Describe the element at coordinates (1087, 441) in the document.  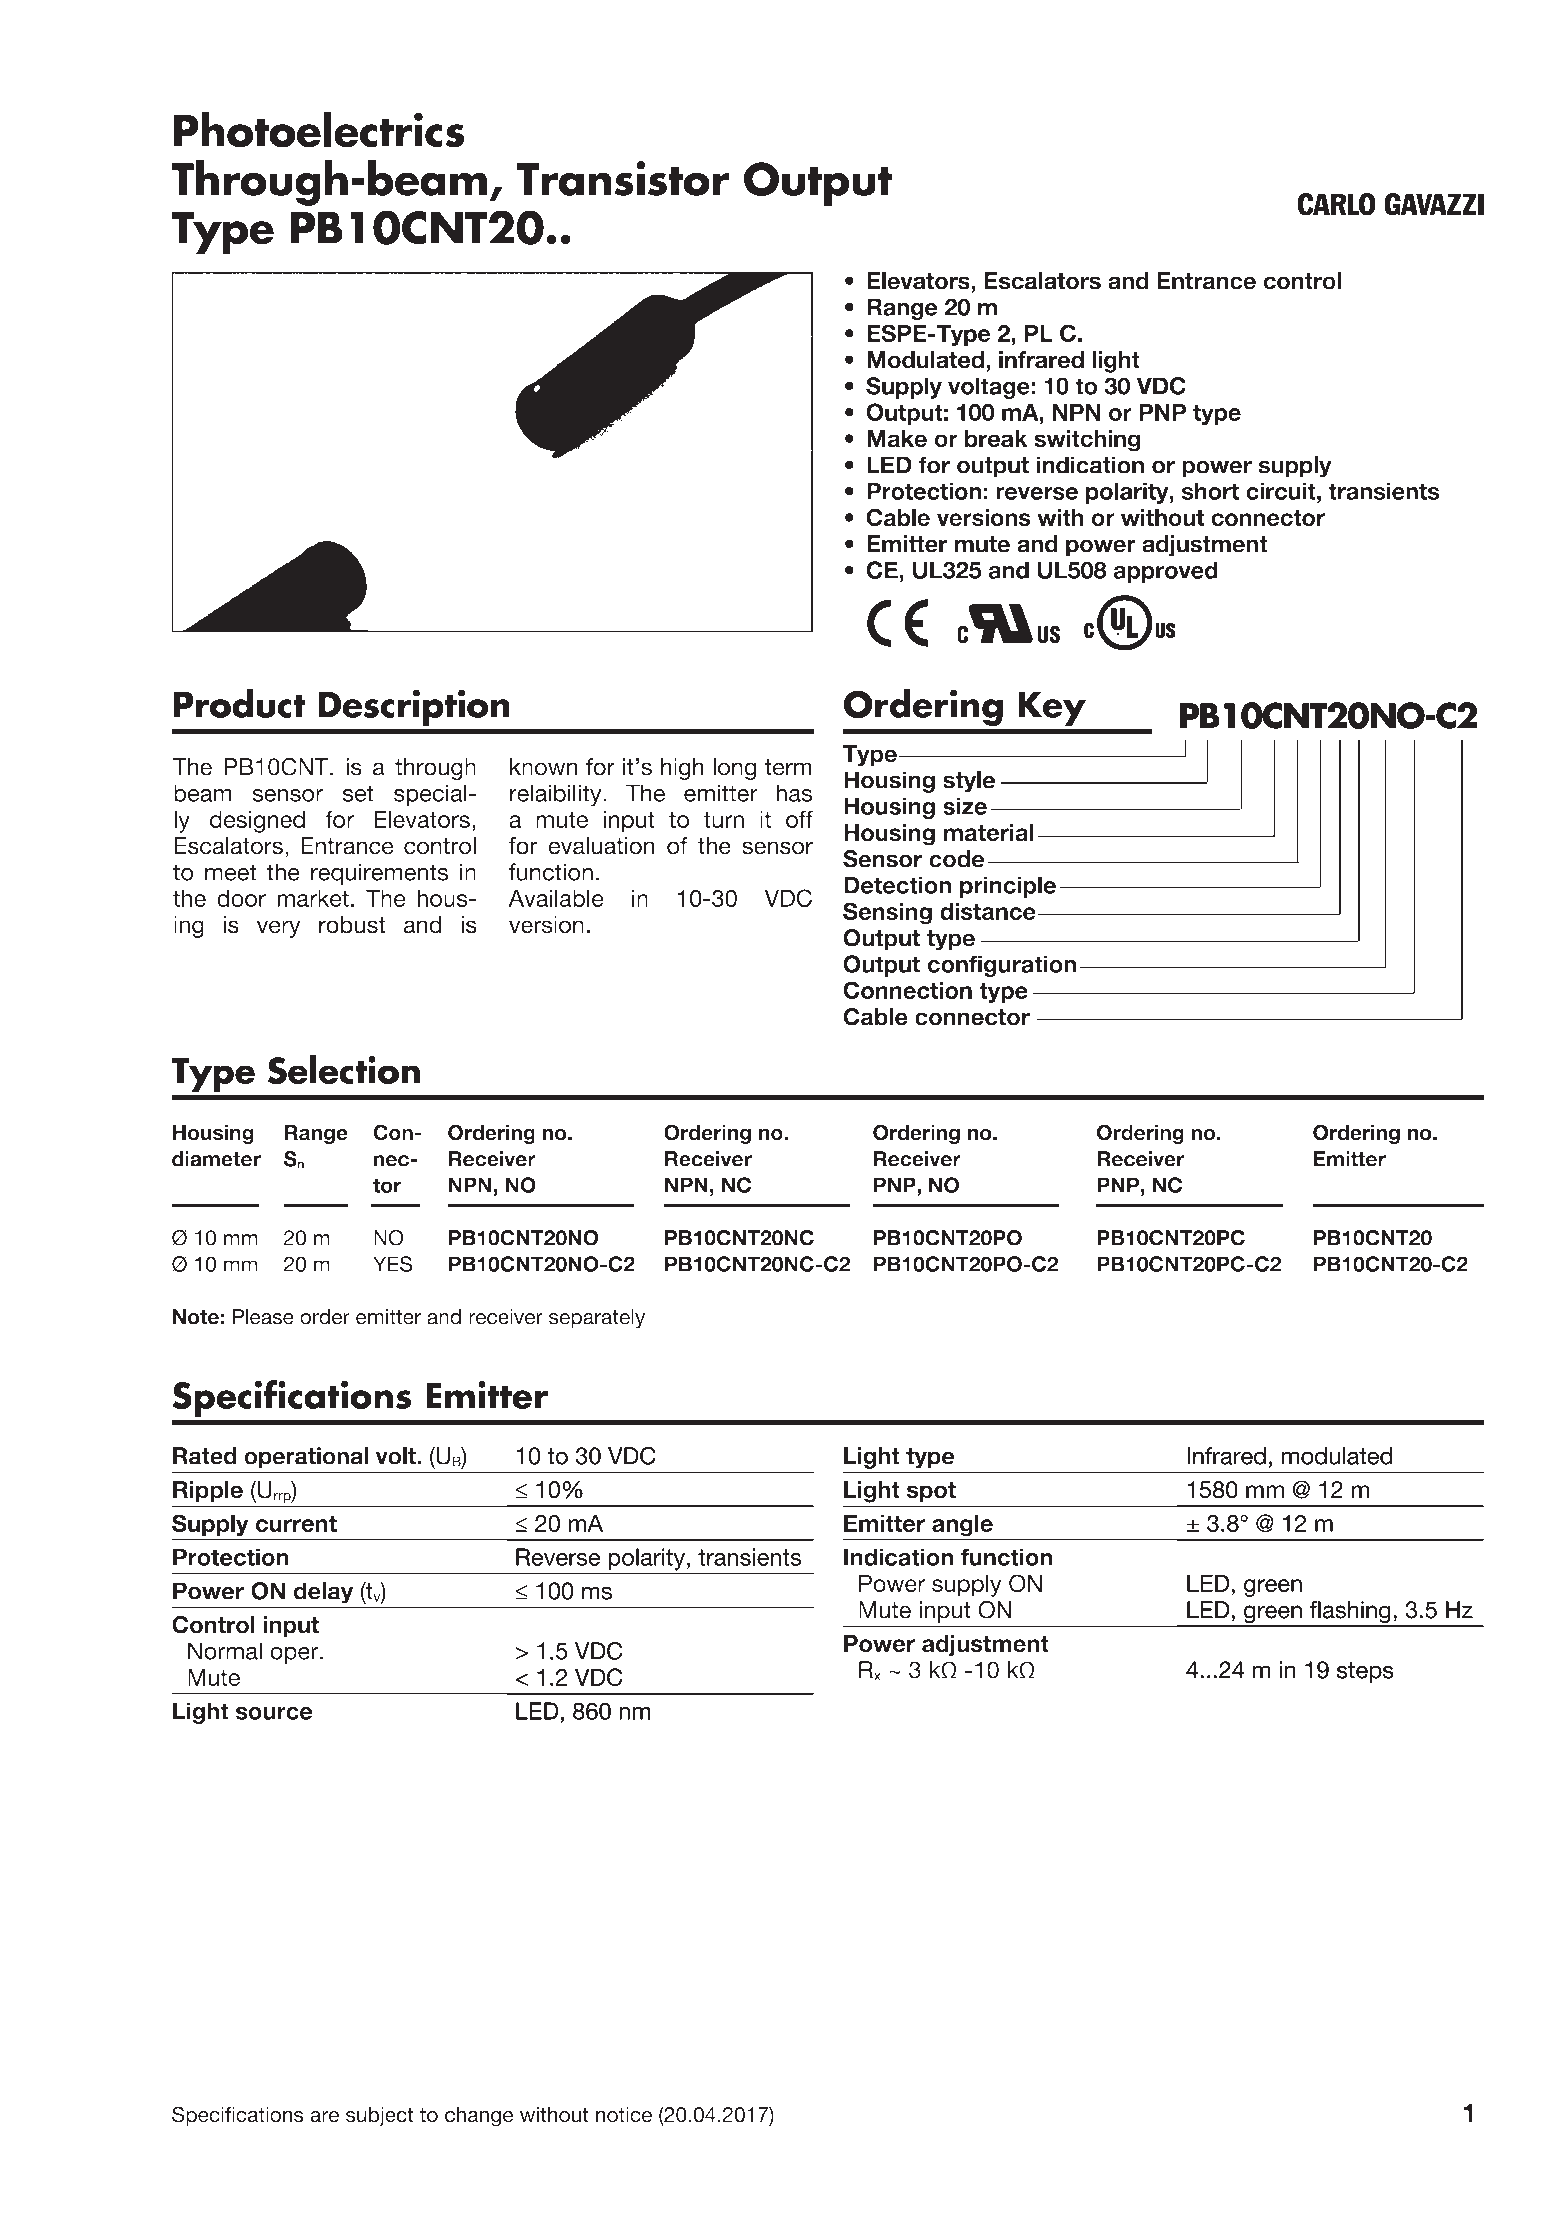
I see `switching` at that location.
